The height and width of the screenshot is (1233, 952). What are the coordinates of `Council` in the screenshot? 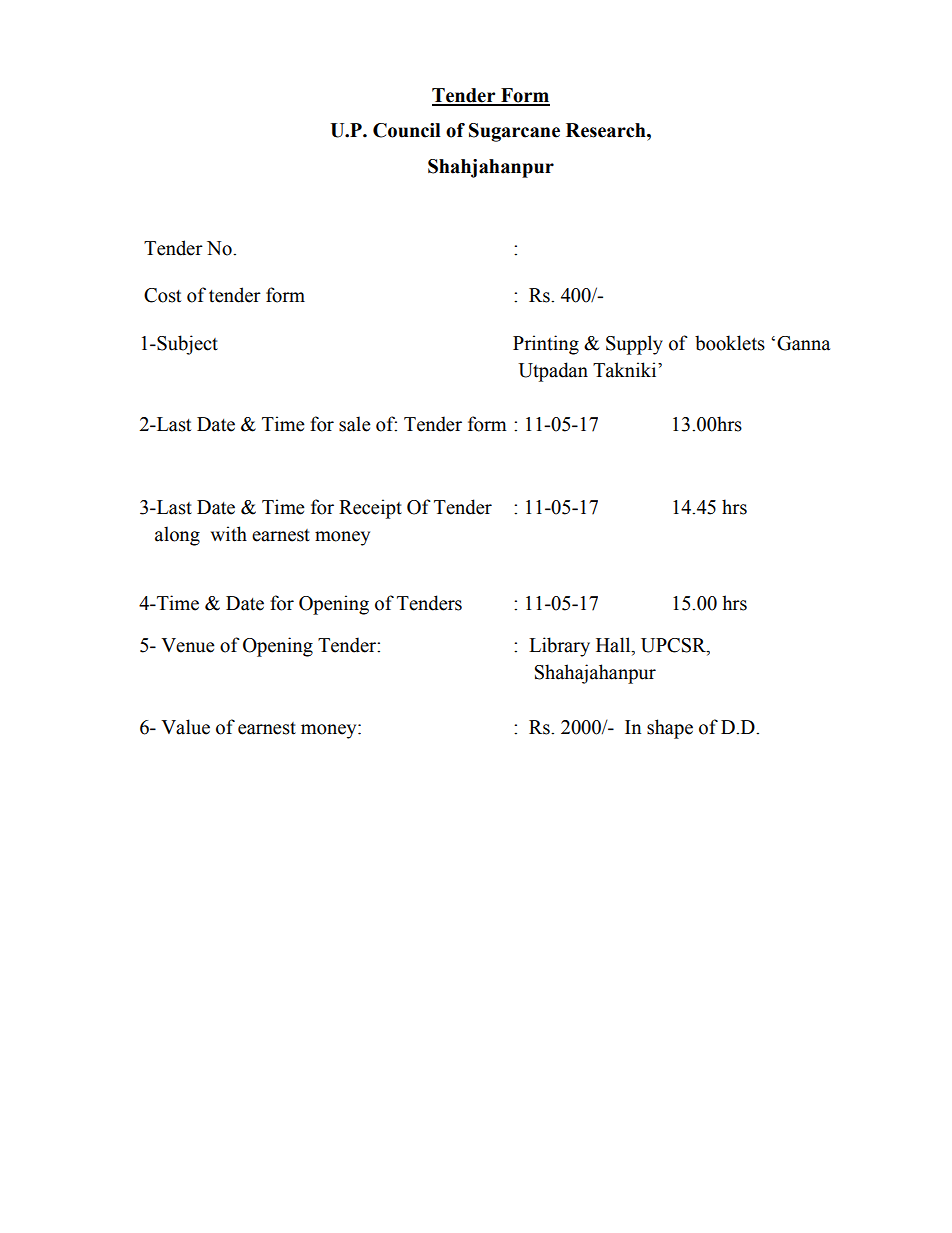 It's located at (407, 130).
